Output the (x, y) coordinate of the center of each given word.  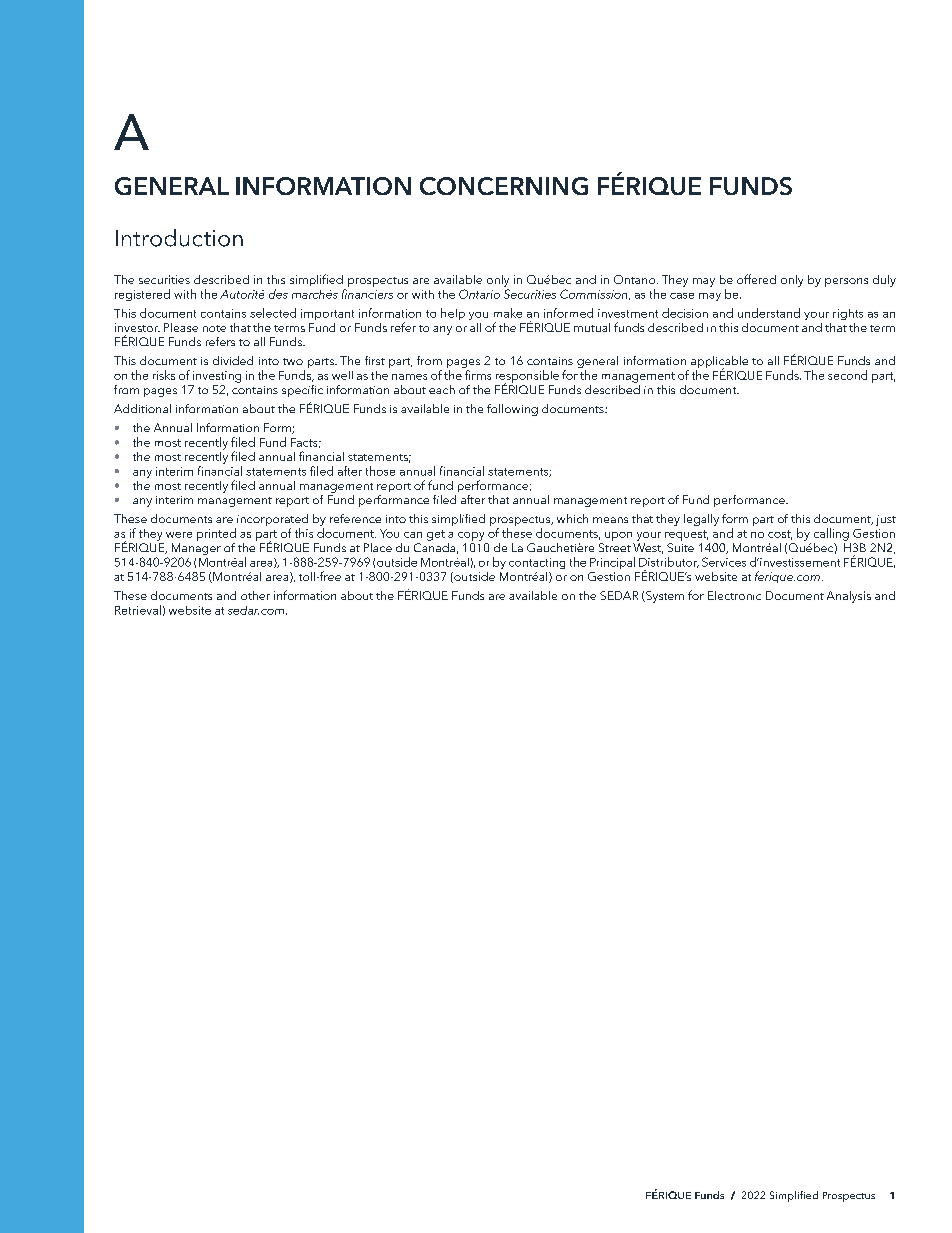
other (255, 595)
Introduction (179, 238)
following (512, 410)
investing (217, 377)
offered (756, 279)
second (847, 375)
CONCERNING (504, 186)
